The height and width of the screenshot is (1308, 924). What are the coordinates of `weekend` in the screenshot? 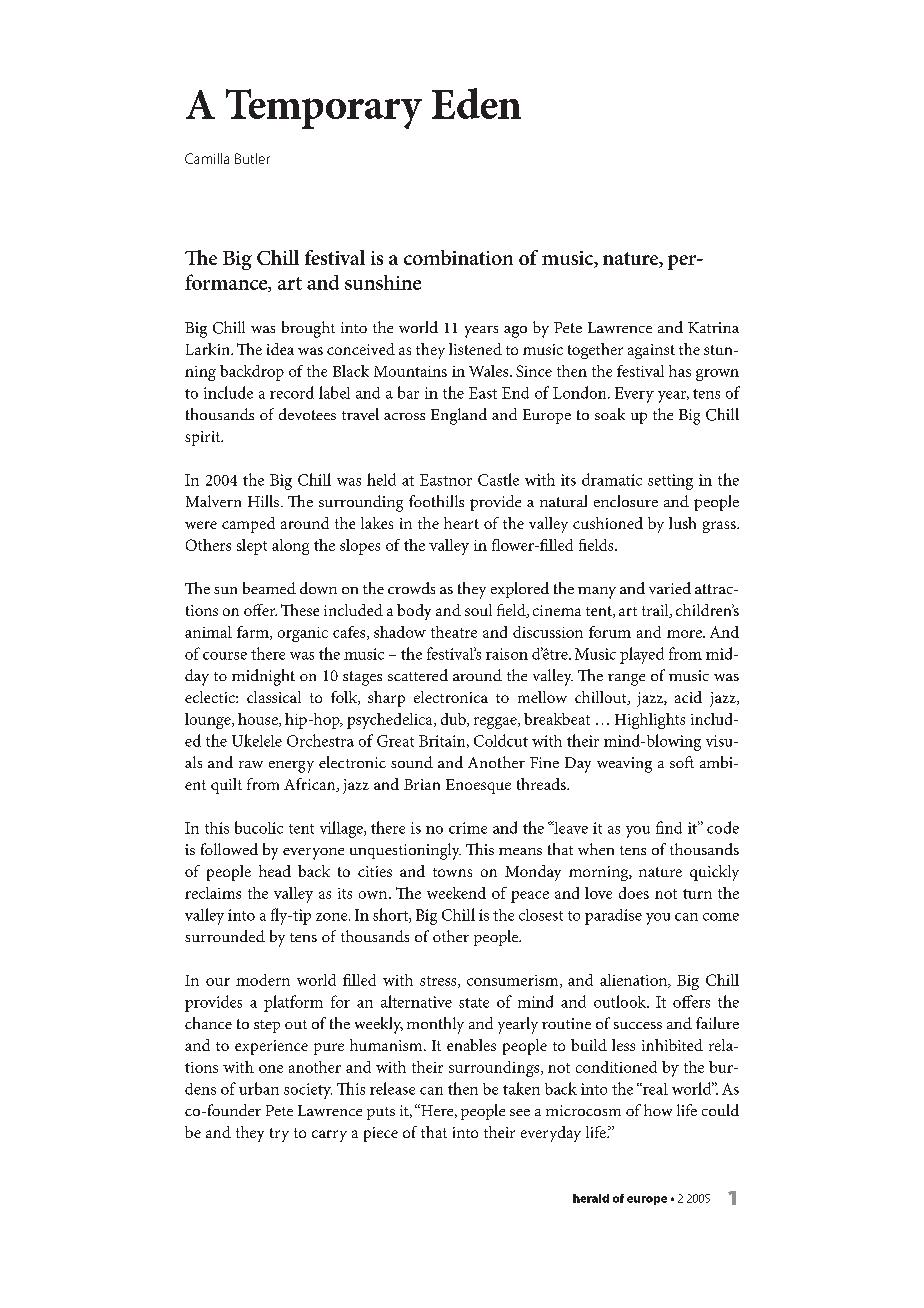 It's located at (456, 893).
